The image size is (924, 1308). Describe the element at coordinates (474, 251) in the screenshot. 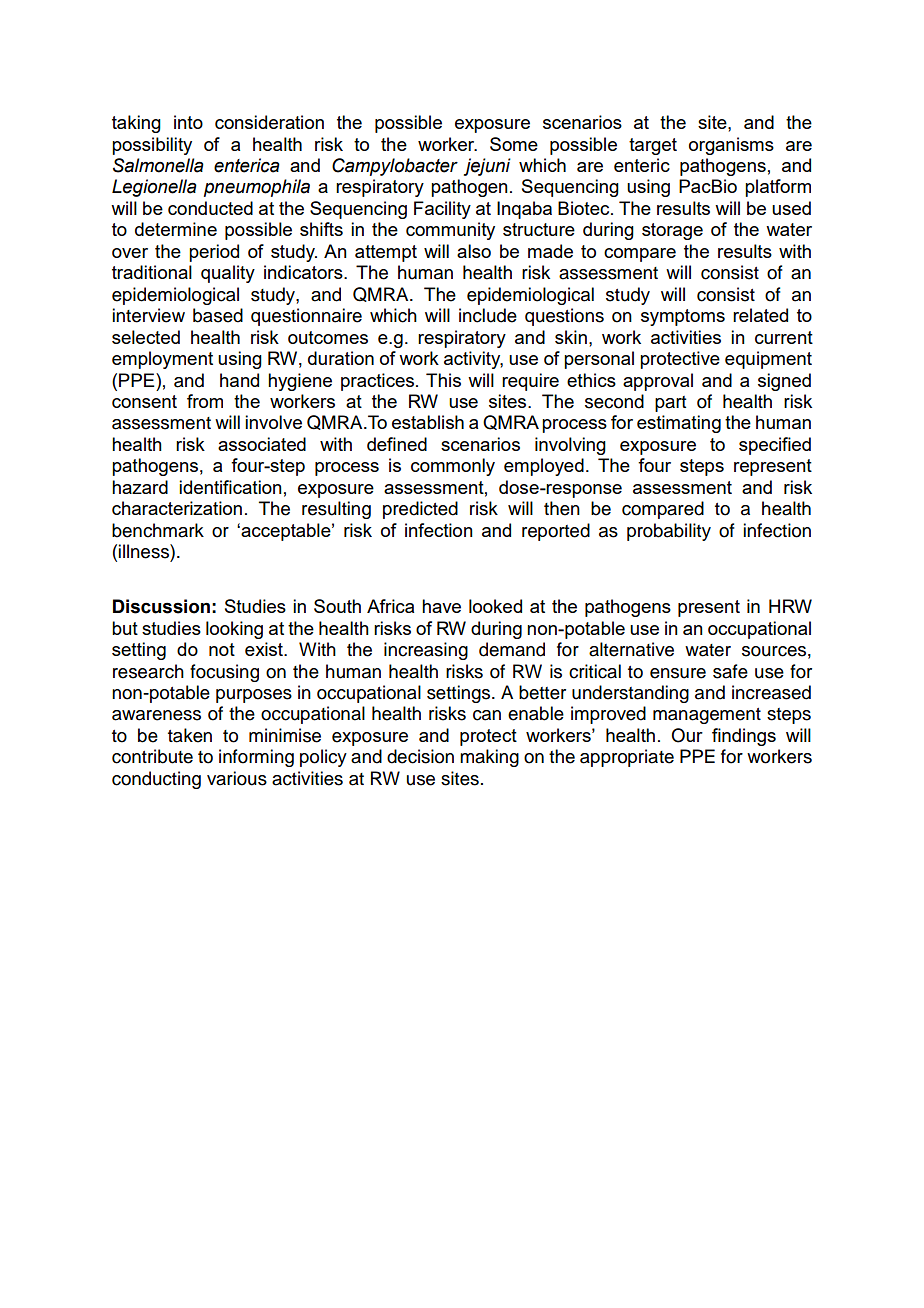

I see `also` at that location.
